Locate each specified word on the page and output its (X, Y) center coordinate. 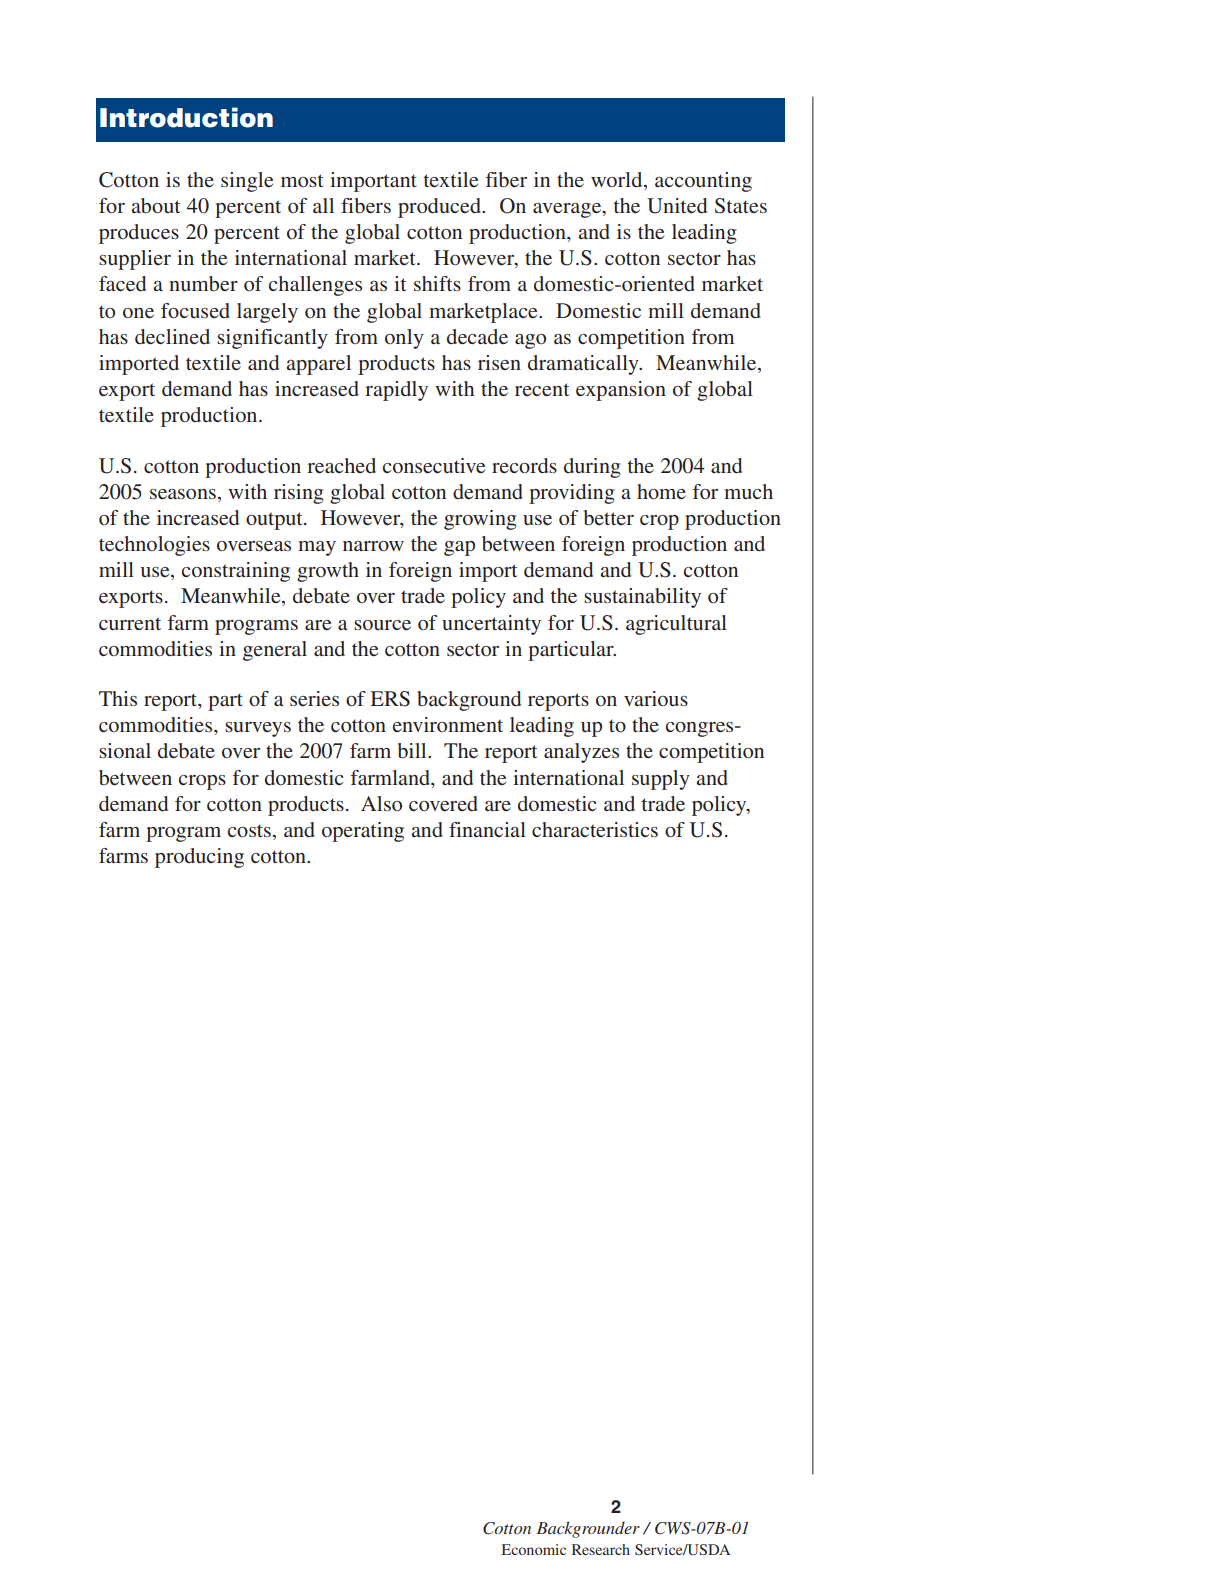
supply (661, 780)
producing (199, 858)
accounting (703, 182)
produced (440, 208)
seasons (183, 494)
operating (363, 832)
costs (249, 830)
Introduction (186, 117)
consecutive (434, 465)
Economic (534, 1549)
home (661, 491)
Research (601, 1549)
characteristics (595, 829)
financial (487, 829)
